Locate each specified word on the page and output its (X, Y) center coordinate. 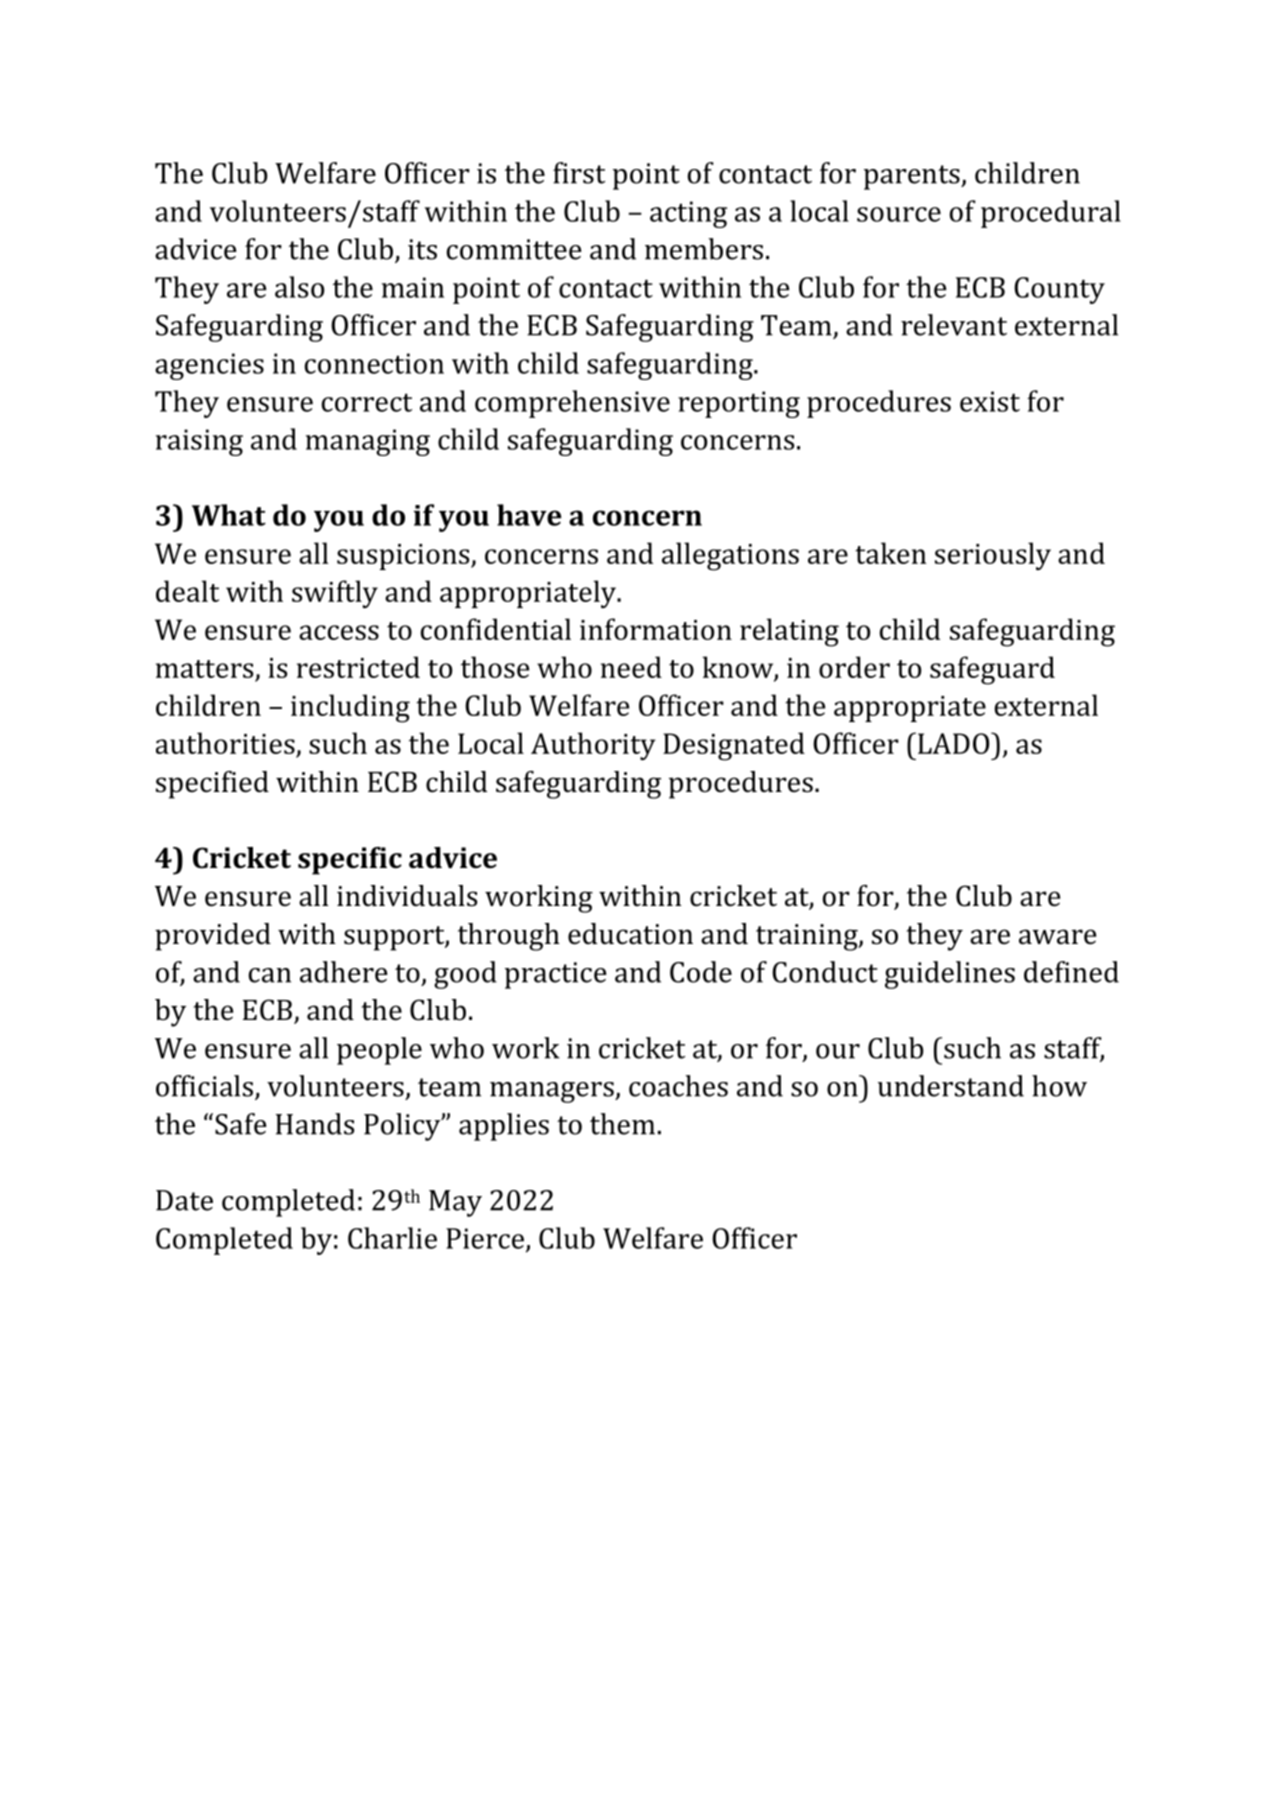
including (350, 708)
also (299, 287)
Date (184, 1200)
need (631, 667)
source (899, 214)
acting (688, 214)
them (622, 1124)
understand (951, 1086)
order (854, 667)
